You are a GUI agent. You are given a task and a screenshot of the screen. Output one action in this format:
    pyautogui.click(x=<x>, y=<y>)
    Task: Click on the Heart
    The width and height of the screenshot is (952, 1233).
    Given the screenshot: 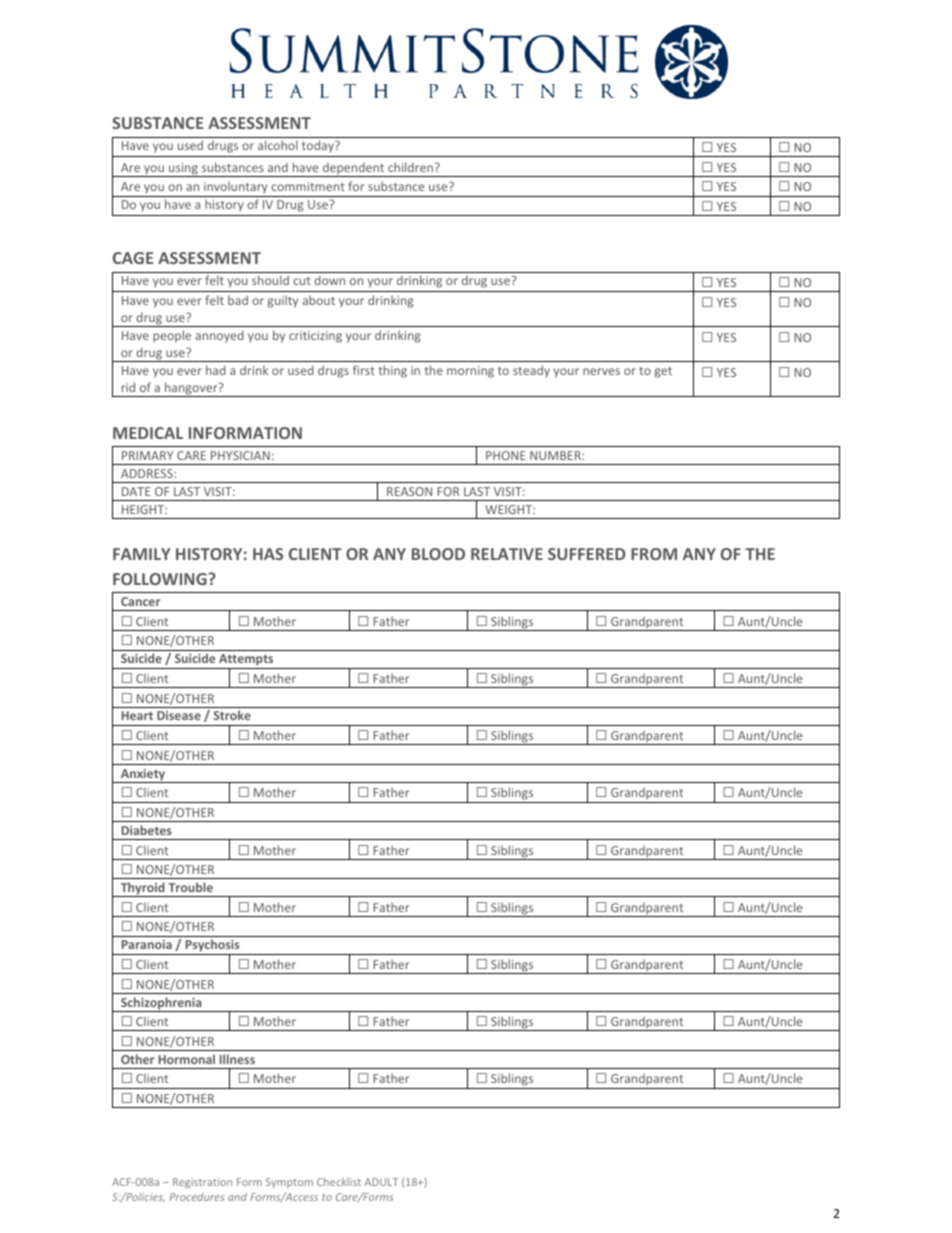 What is the action you would take?
    pyautogui.click(x=137, y=715)
